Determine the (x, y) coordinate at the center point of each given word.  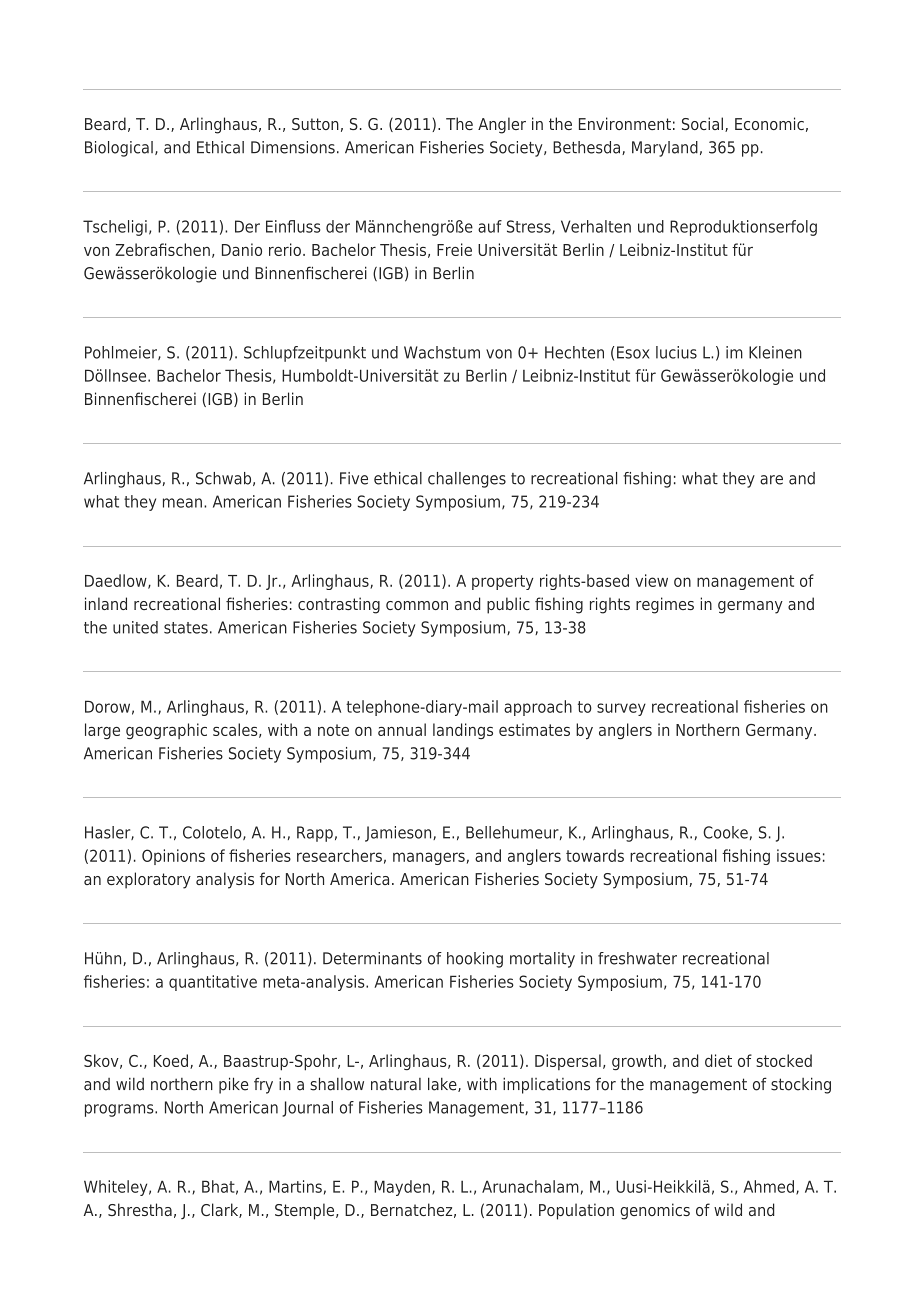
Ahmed (768, 1186)
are (771, 480)
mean (182, 503)
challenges (467, 480)
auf (490, 226)
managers (429, 858)
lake (443, 1084)
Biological (119, 149)
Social (702, 123)
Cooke (725, 832)
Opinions (173, 857)
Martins (295, 1186)
